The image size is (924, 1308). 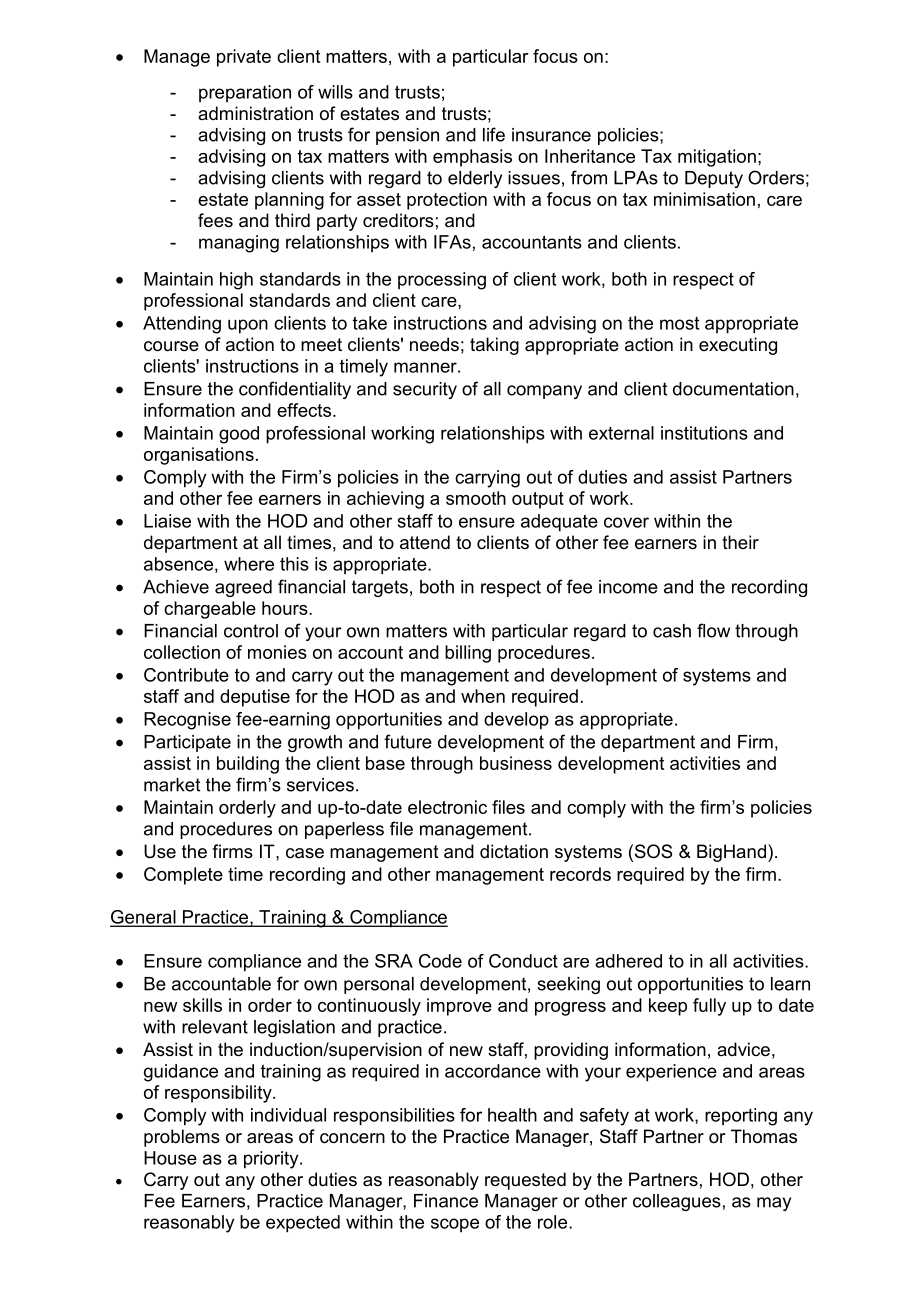 What do you see at coordinates (245, 93) in the screenshot?
I see `preparation` at bounding box center [245, 93].
